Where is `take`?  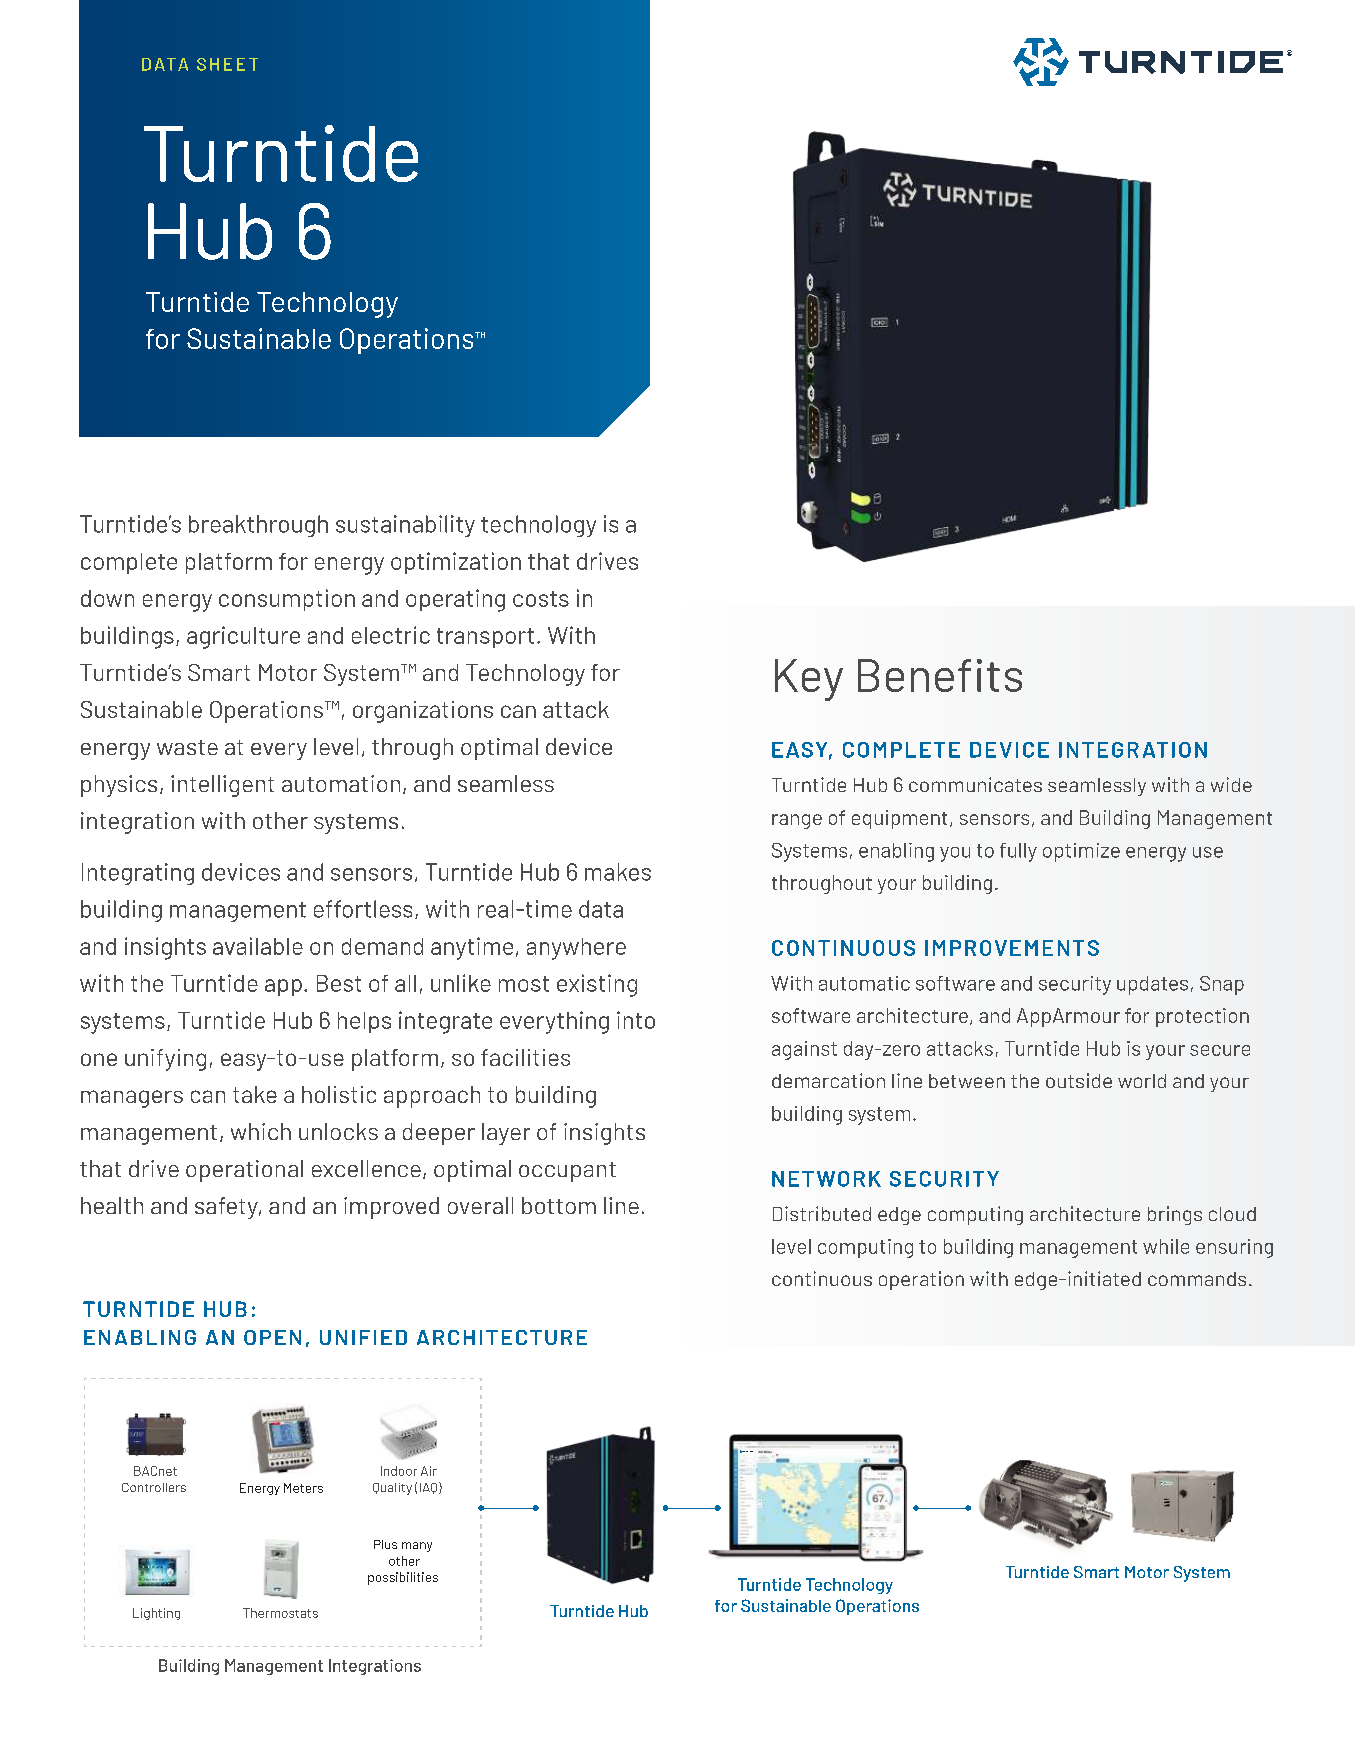
take is located at coordinates (255, 1094).
